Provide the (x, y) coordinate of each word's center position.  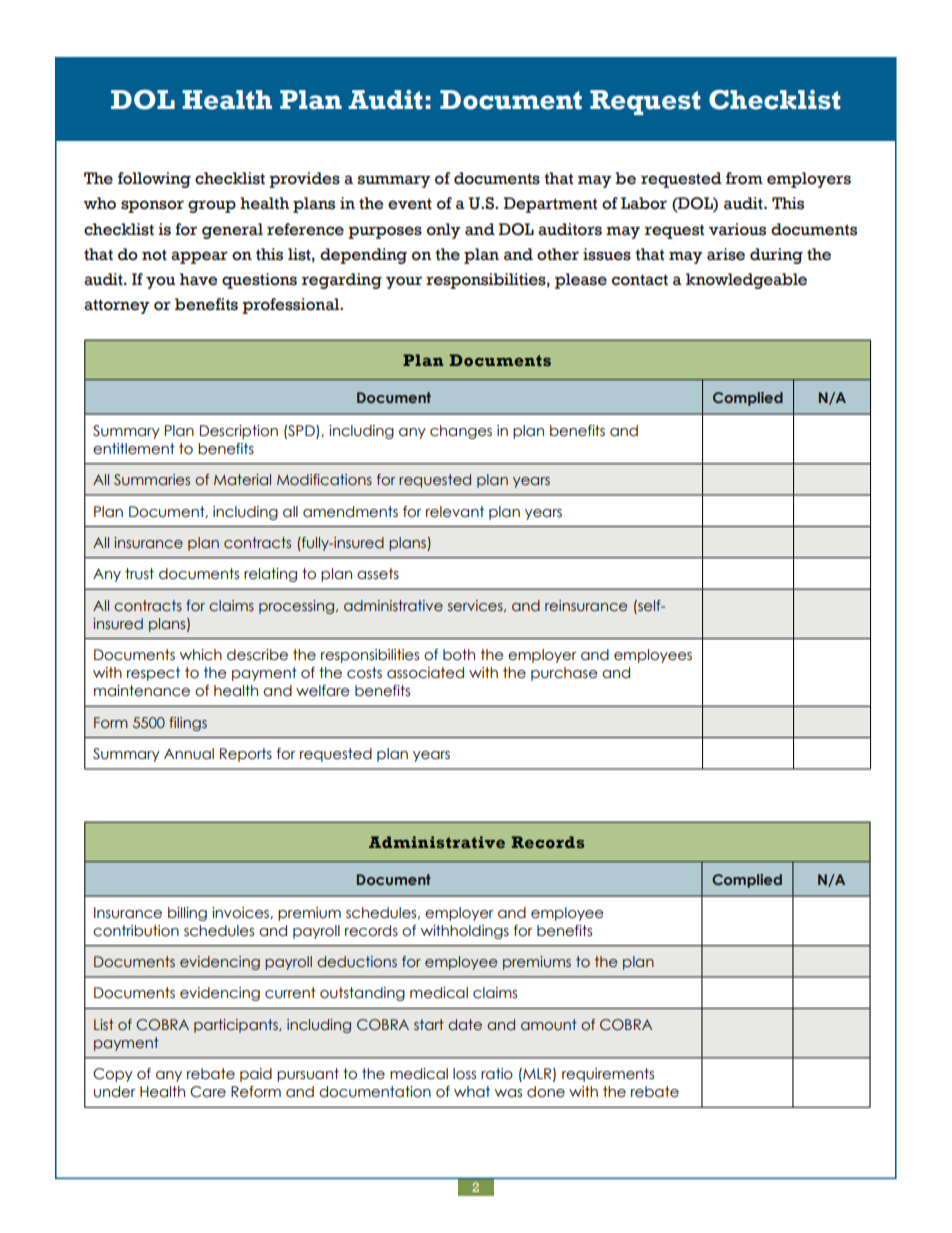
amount (549, 1024)
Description (239, 432)
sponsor (152, 206)
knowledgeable (746, 281)
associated (425, 673)
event (410, 204)
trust (139, 574)
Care (208, 1092)
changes (461, 432)
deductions (357, 962)
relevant (455, 512)
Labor (644, 203)
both (459, 655)
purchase (564, 674)
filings (188, 724)
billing (187, 914)
